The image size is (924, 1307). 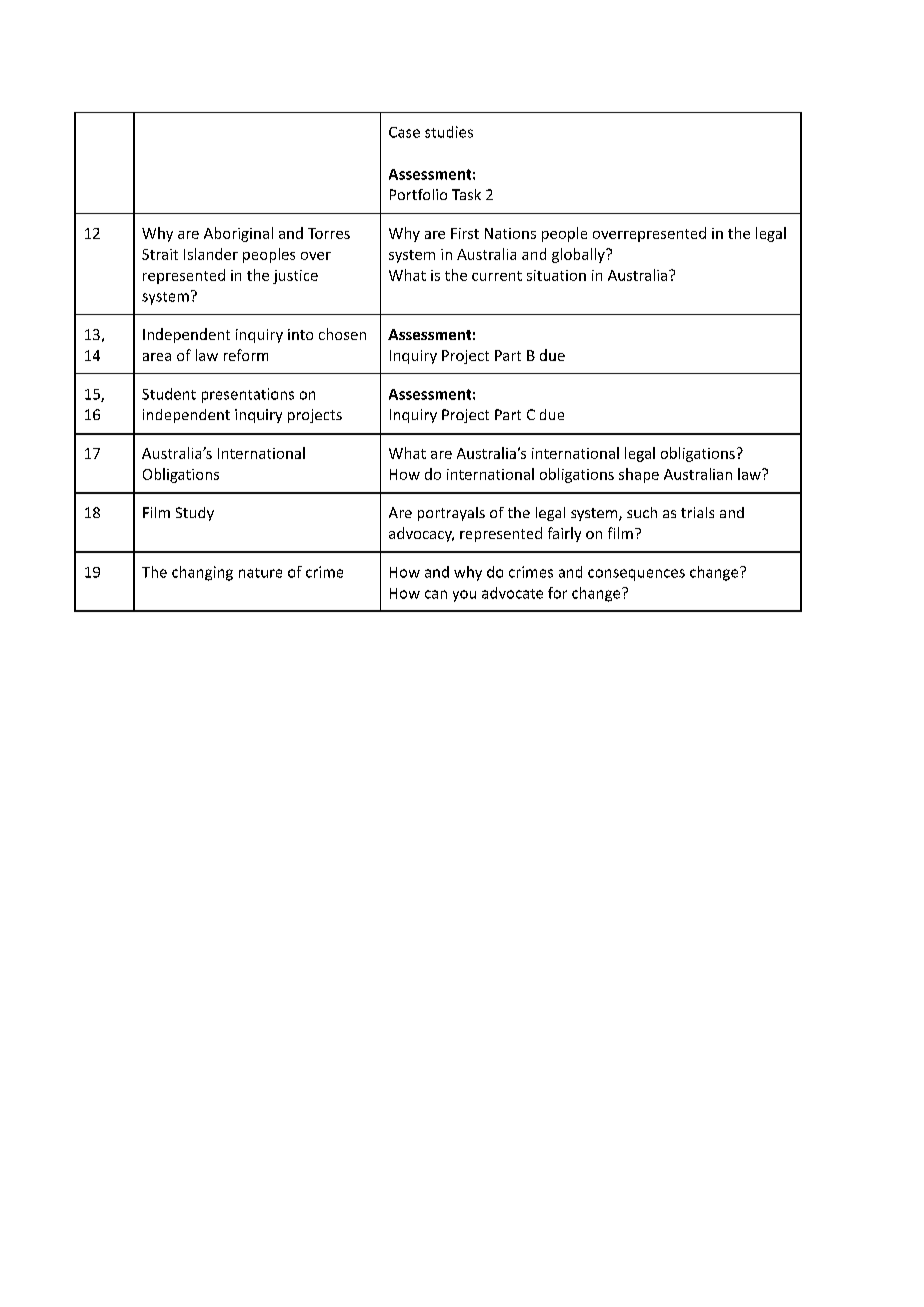 What do you see at coordinates (466, 194) in the screenshot?
I see `Task` at bounding box center [466, 194].
